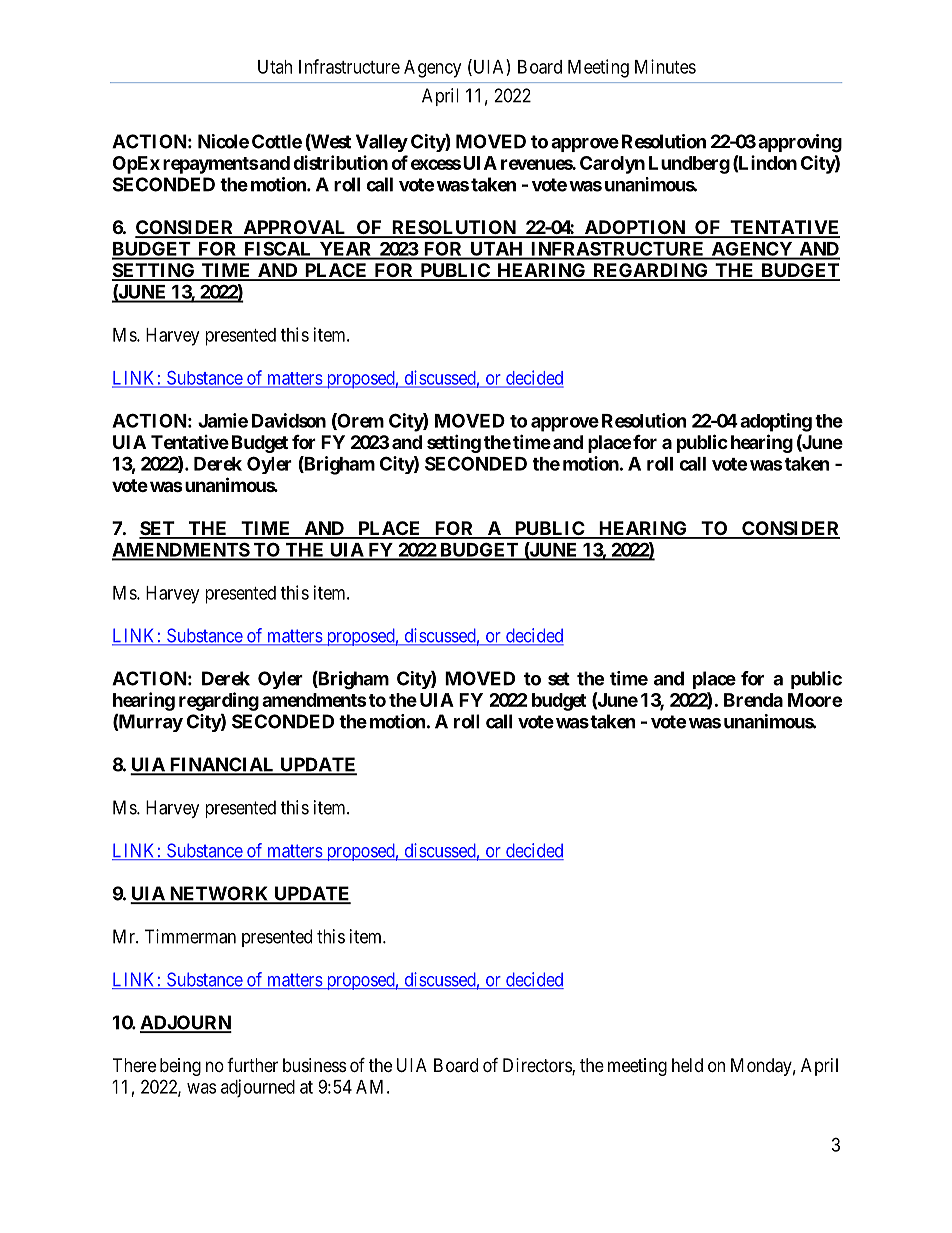  I want to click on business, so click(314, 1065).
